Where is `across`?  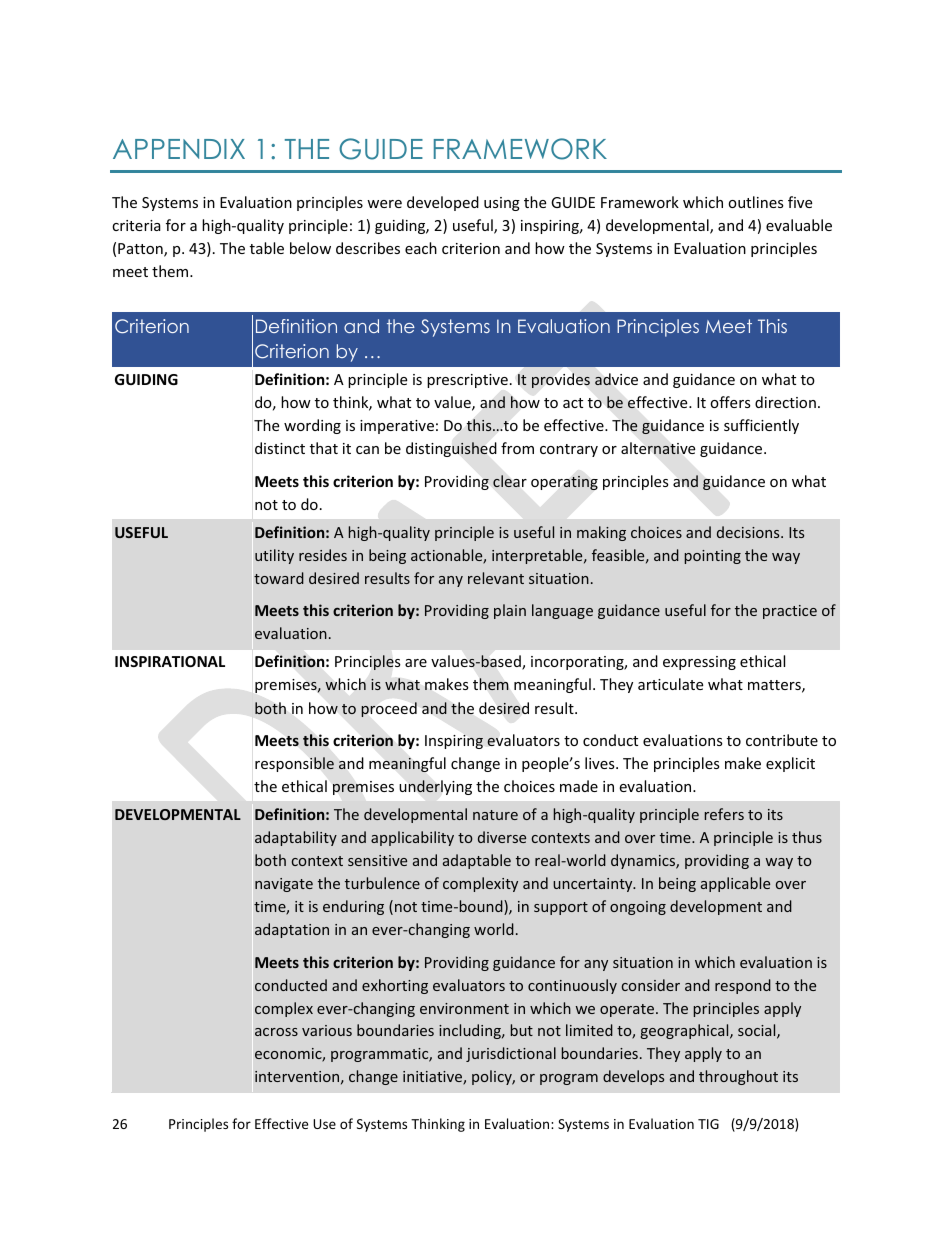
across is located at coordinates (276, 1032).
